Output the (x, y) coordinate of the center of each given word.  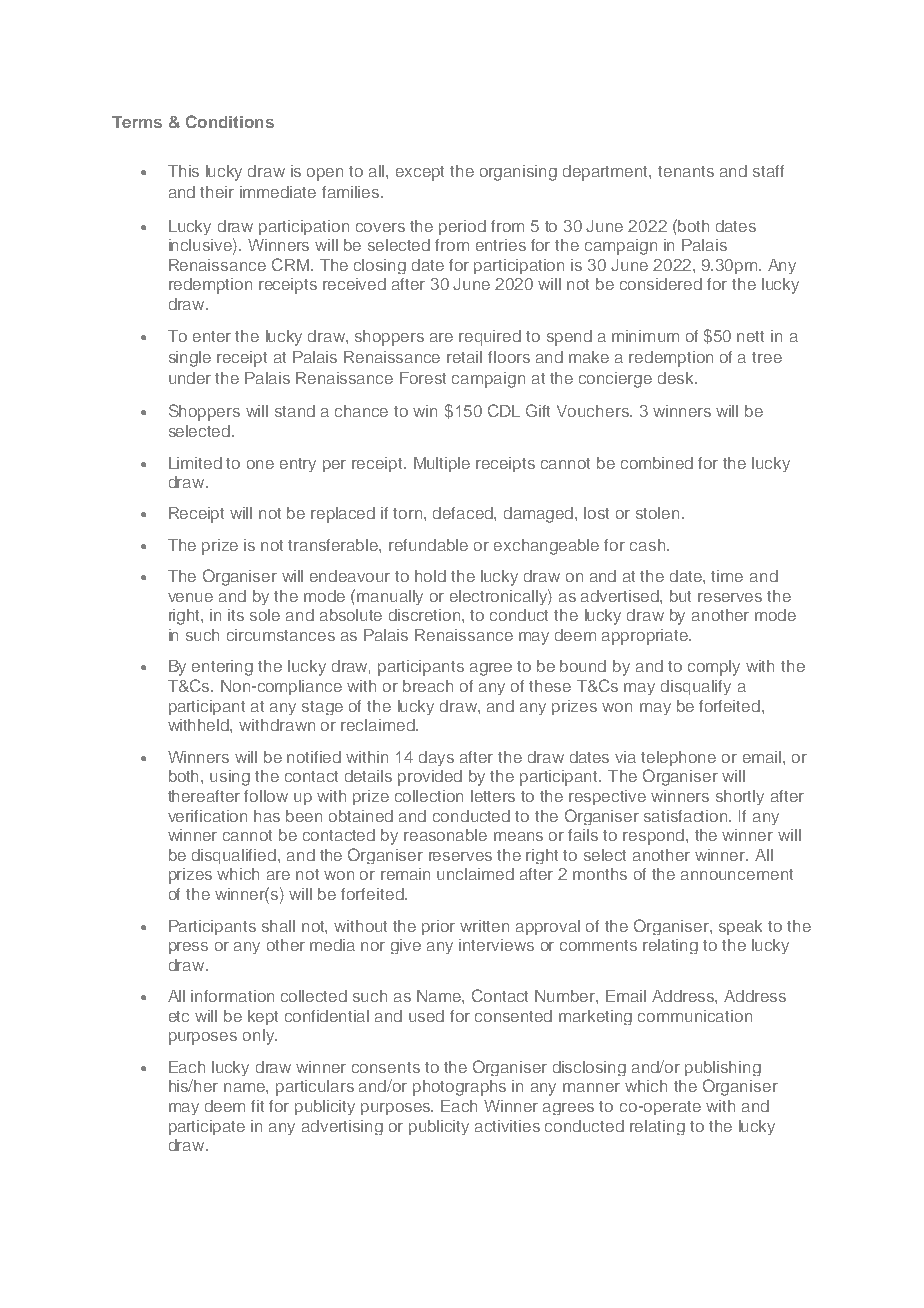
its (236, 615)
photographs (459, 1088)
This (183, 171)
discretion (426, 615)
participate (207, 1127)
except (420, 173)
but (680, 596)
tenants (686, 171)
